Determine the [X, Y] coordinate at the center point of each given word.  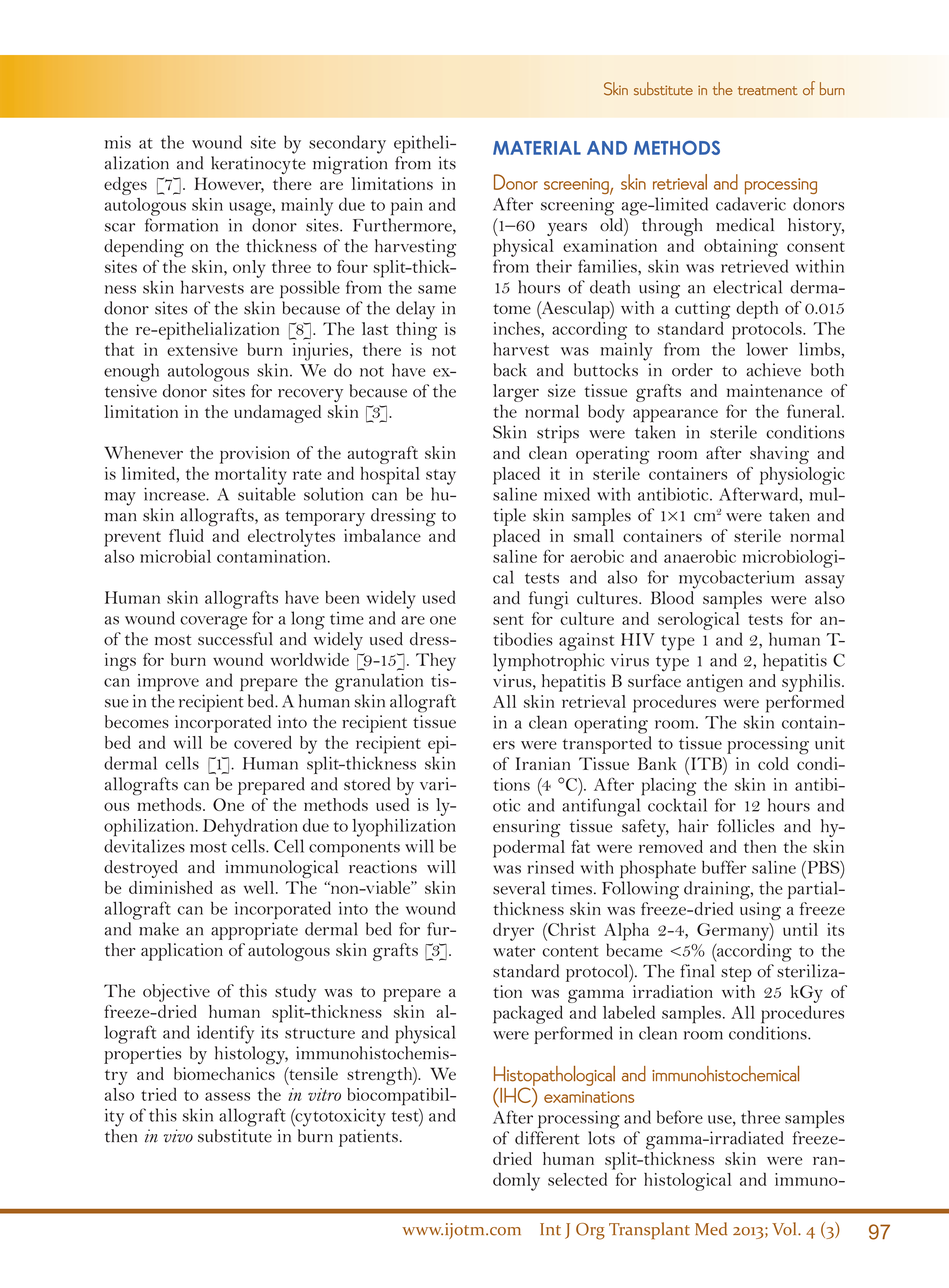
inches [517, 328]
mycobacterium [736, 579]
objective [176, 993]
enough [131, 372]
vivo [178, 1136]
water [514, 951]
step [736, 974]
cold [773, 763]
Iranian [543, 763]
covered [263, 742]
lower [767, 349]
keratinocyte [258, 165]
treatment [768, 90]
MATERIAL [537, 148]
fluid [186, 535]
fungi [548, 600]
